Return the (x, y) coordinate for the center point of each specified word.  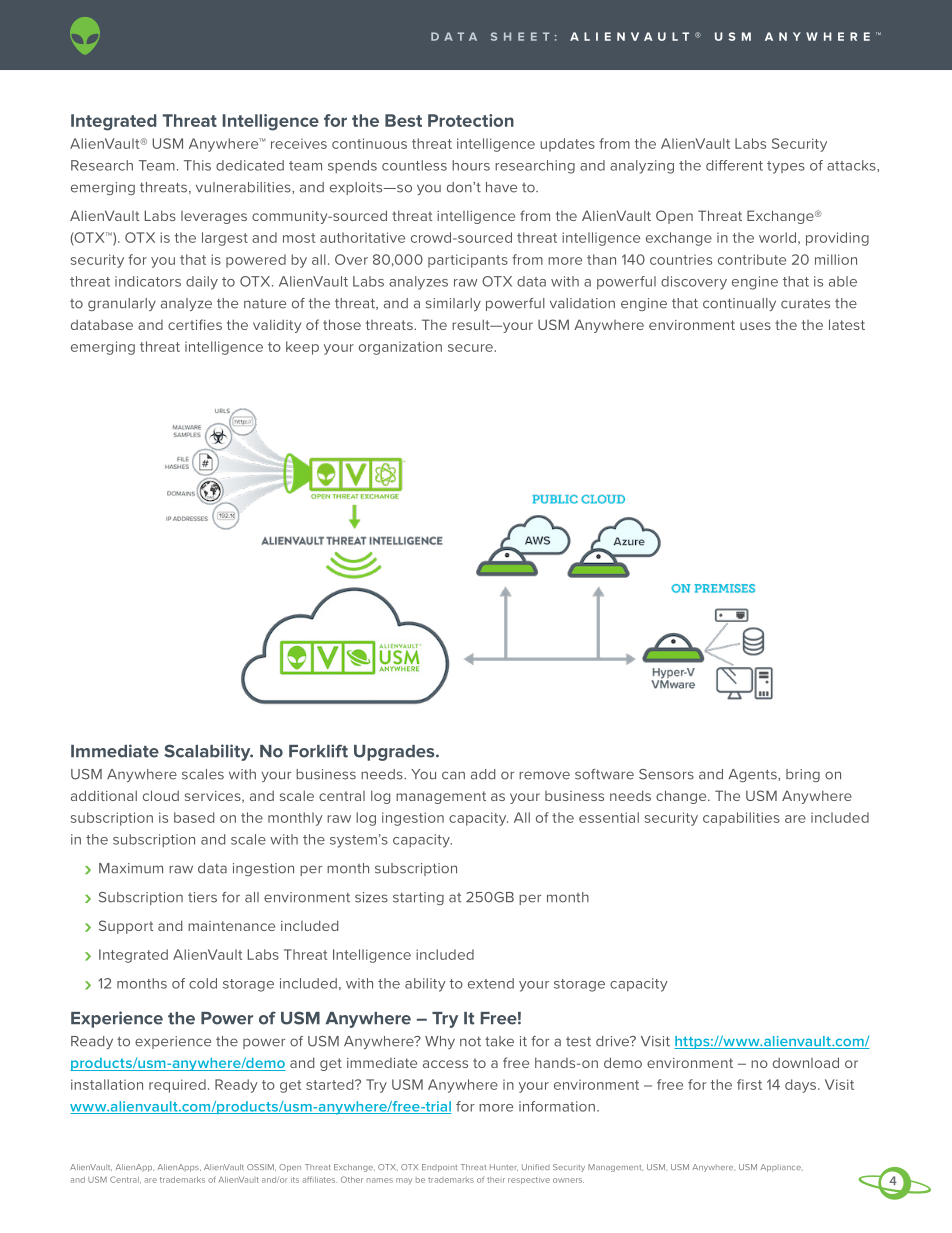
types (786, 167)
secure (471, 348)
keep (302, 348)
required (177, 1086)
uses (755, 326)
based (194, 817)
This (197, 165)
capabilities (741, 819)
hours (471, 165)
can (453, 775)
